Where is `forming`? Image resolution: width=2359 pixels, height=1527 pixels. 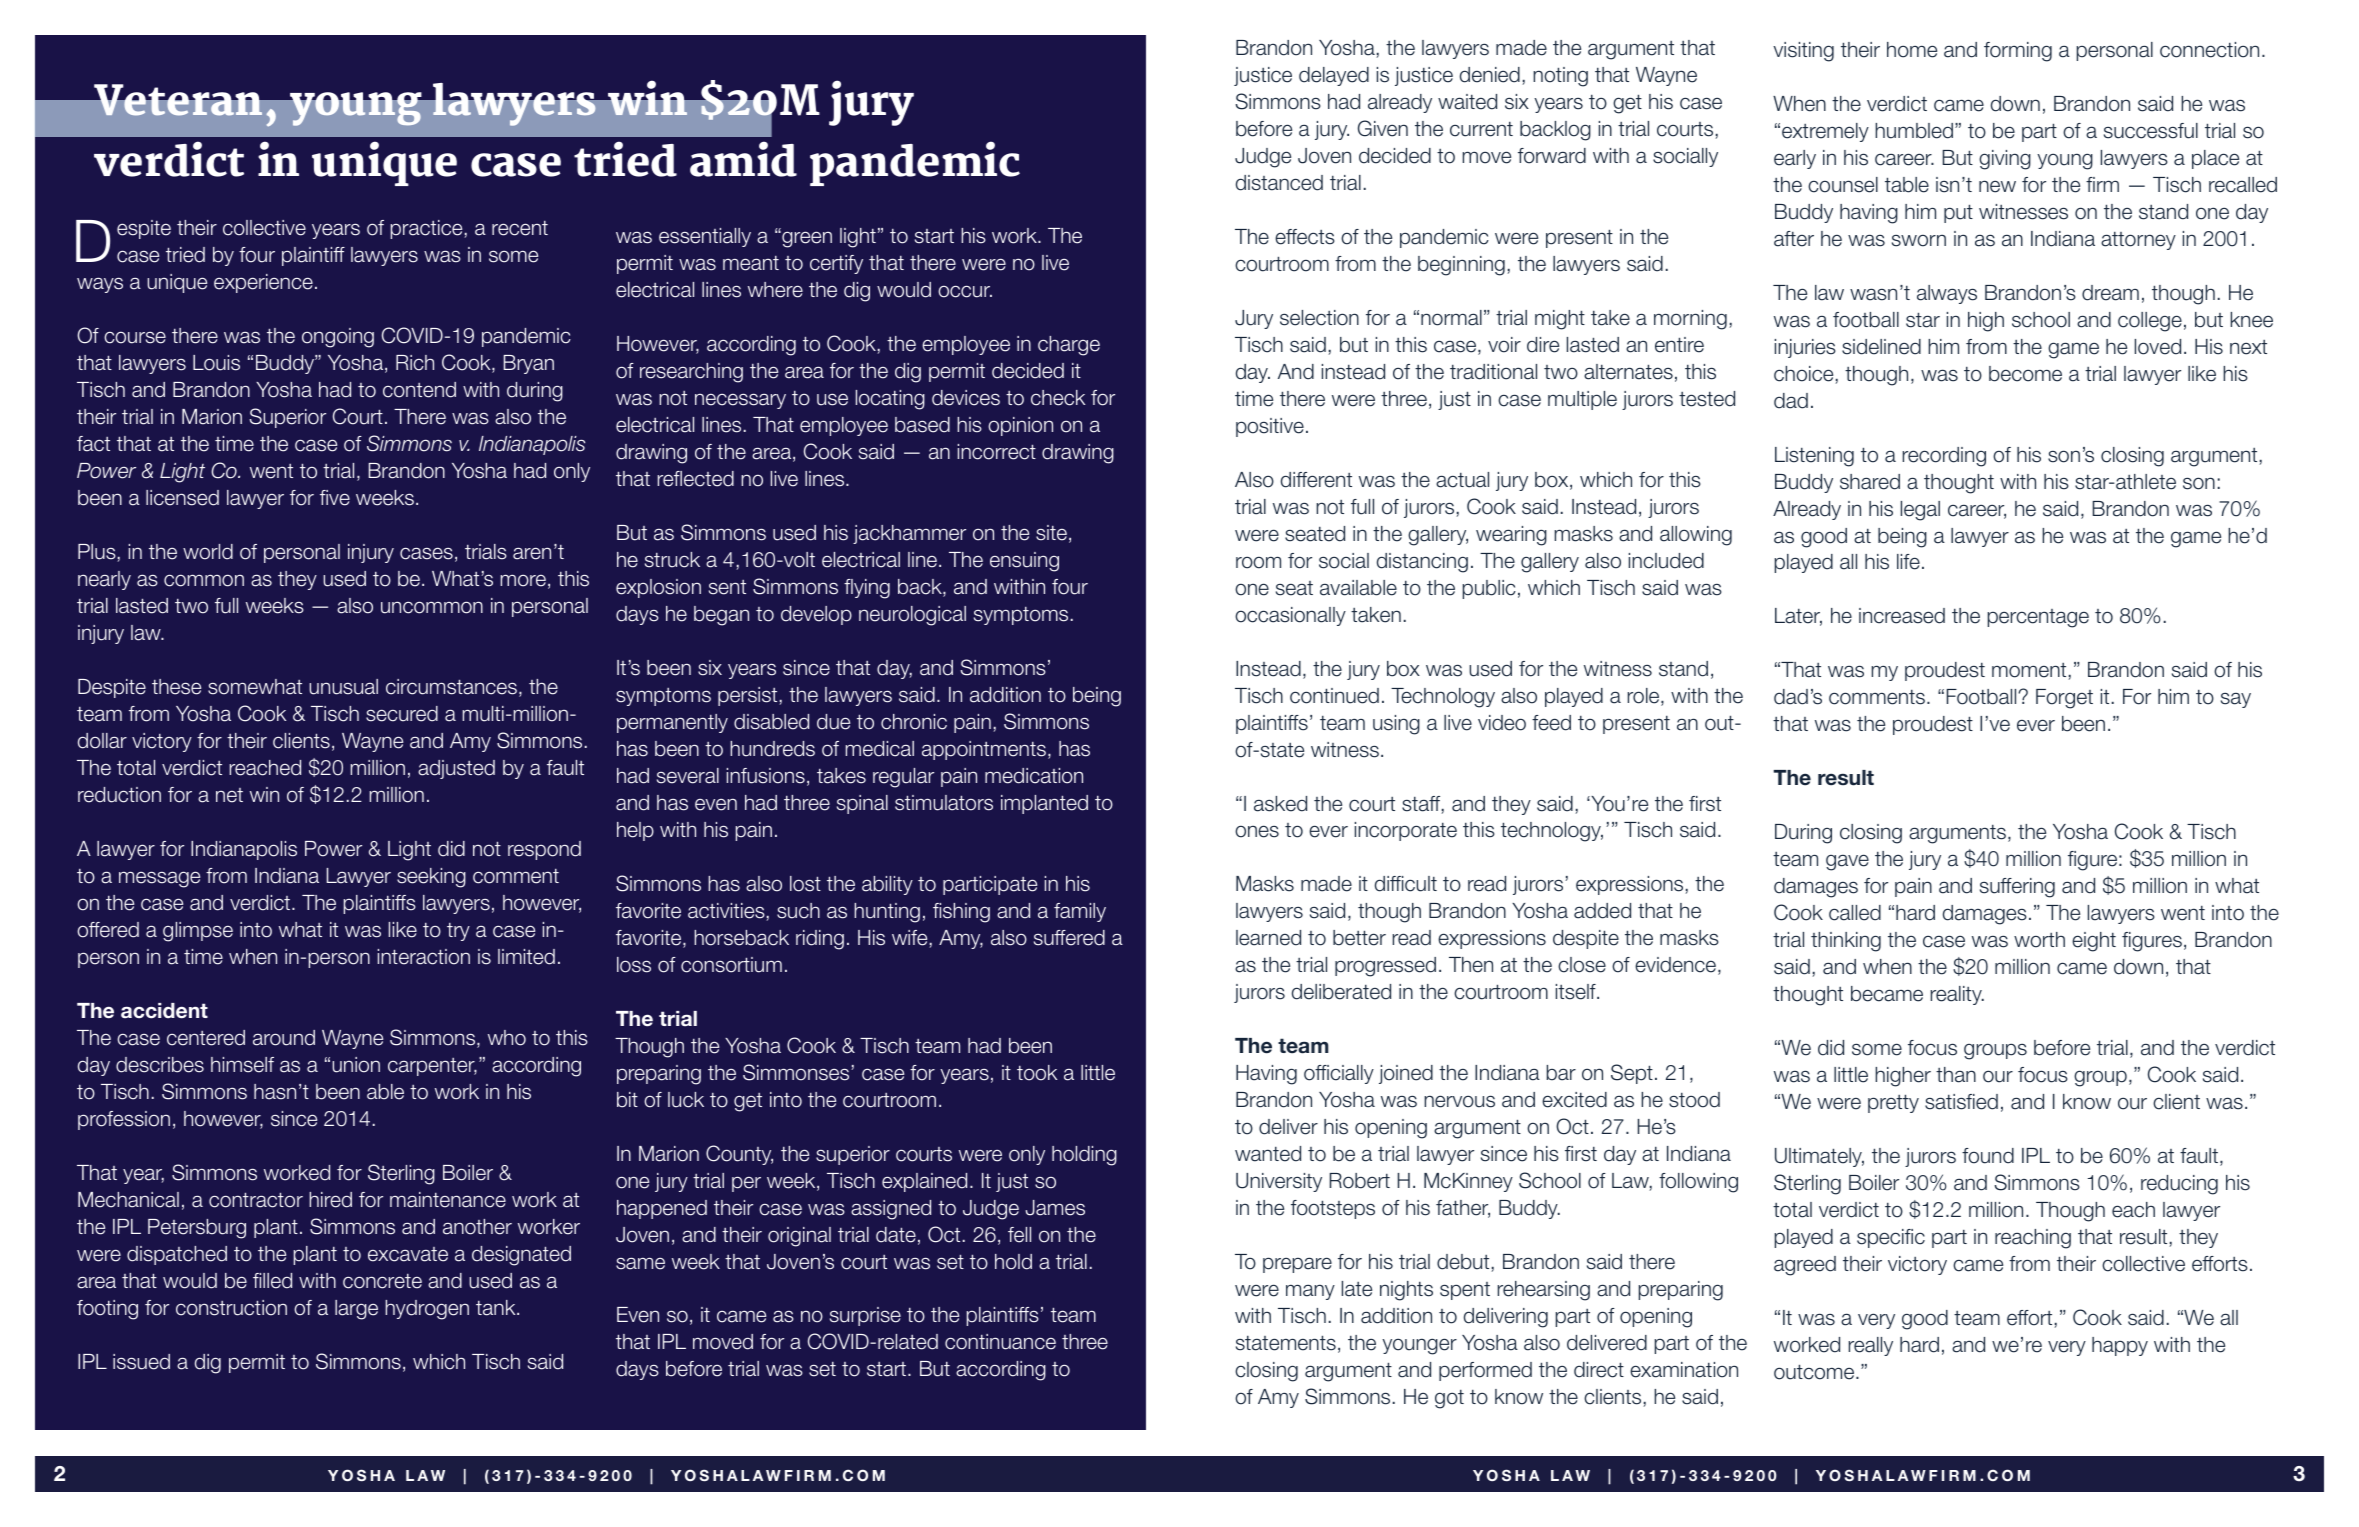 forming is located at coordinates (2018, 52).
